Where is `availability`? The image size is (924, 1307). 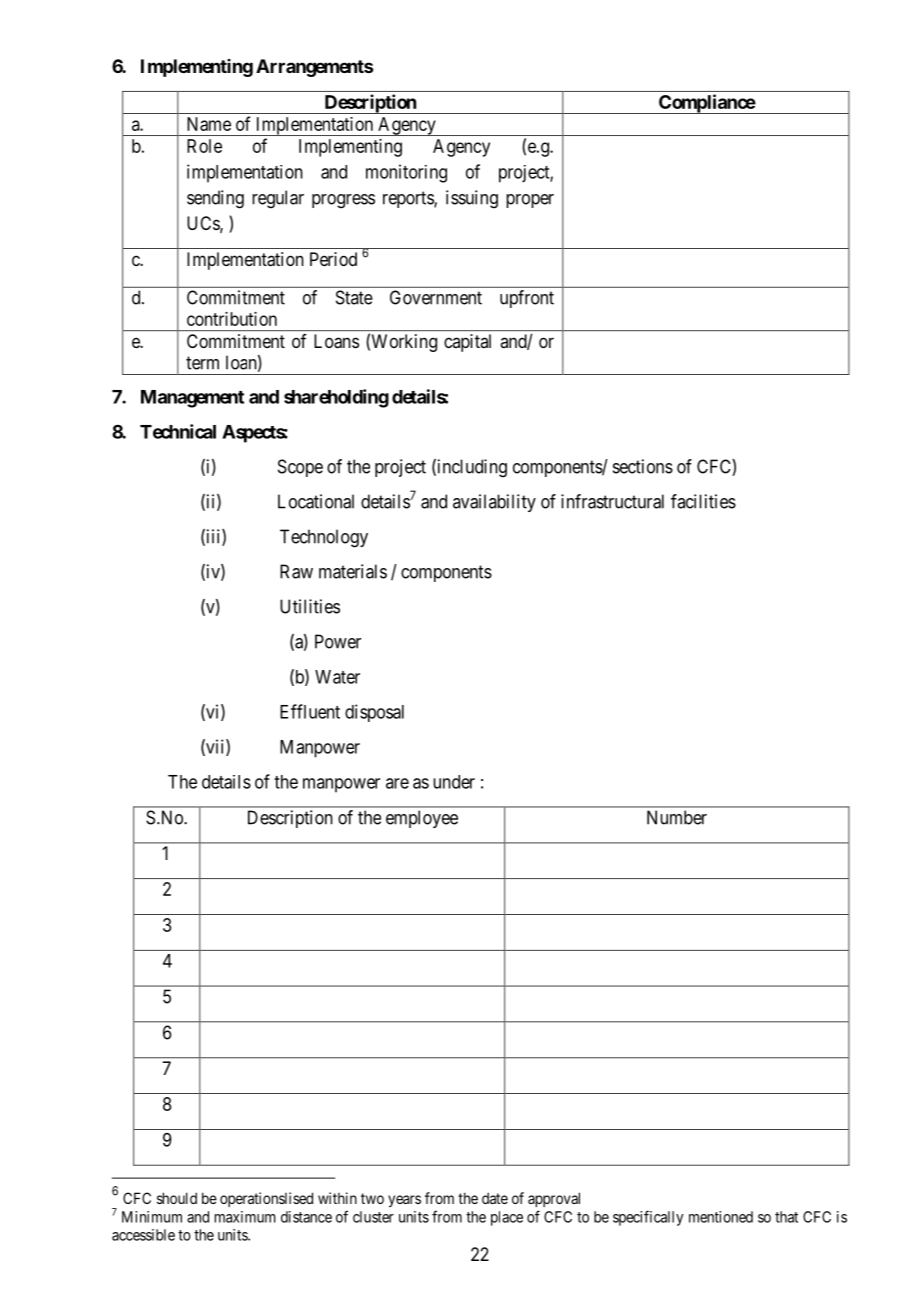
availability is located at coordinates (494, 503).
